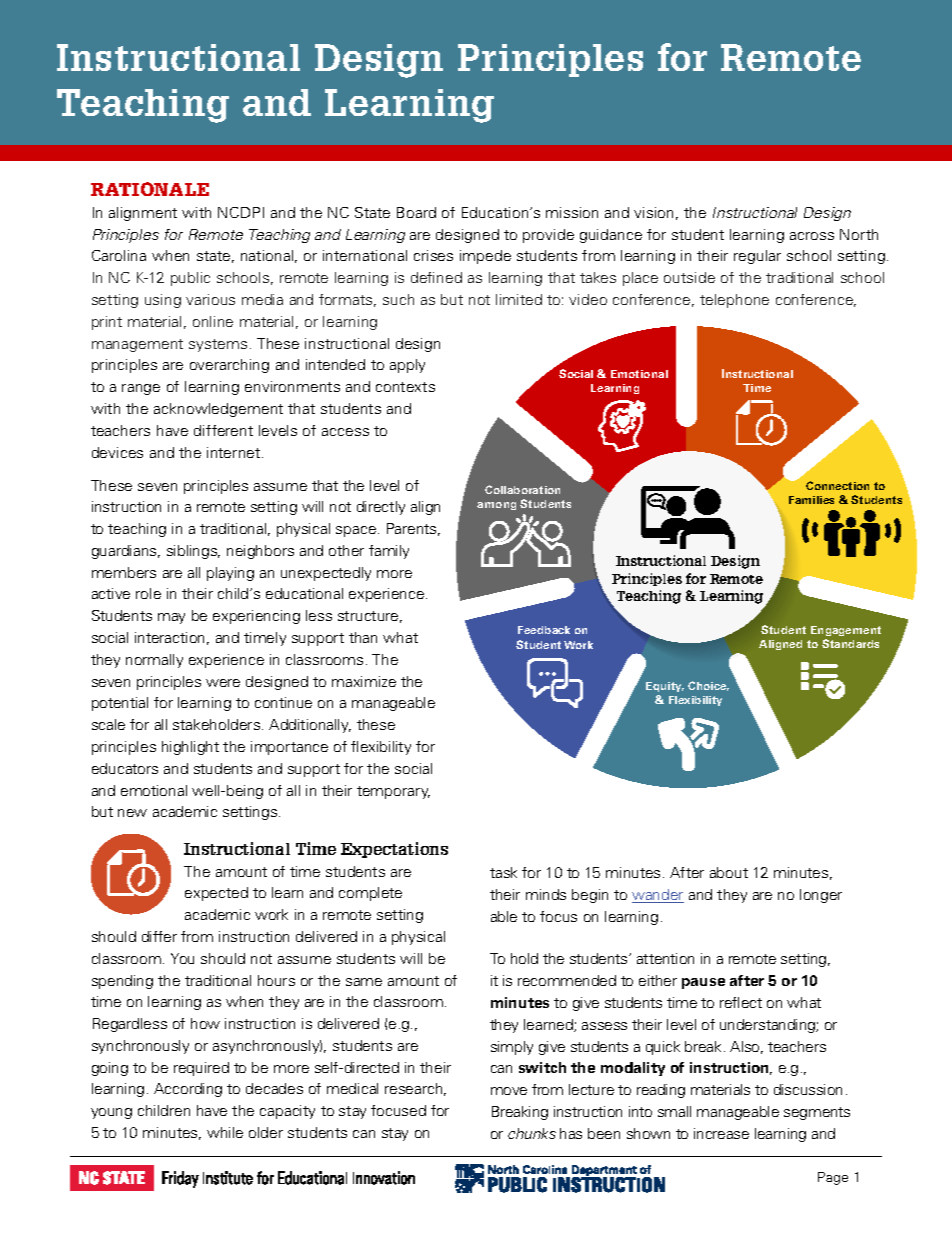 Image resolution: width=952 pixels, height=1233 pixels. Describe the element at coordinates (150, 189) in the page. I see `RATIONALE` at that location.
